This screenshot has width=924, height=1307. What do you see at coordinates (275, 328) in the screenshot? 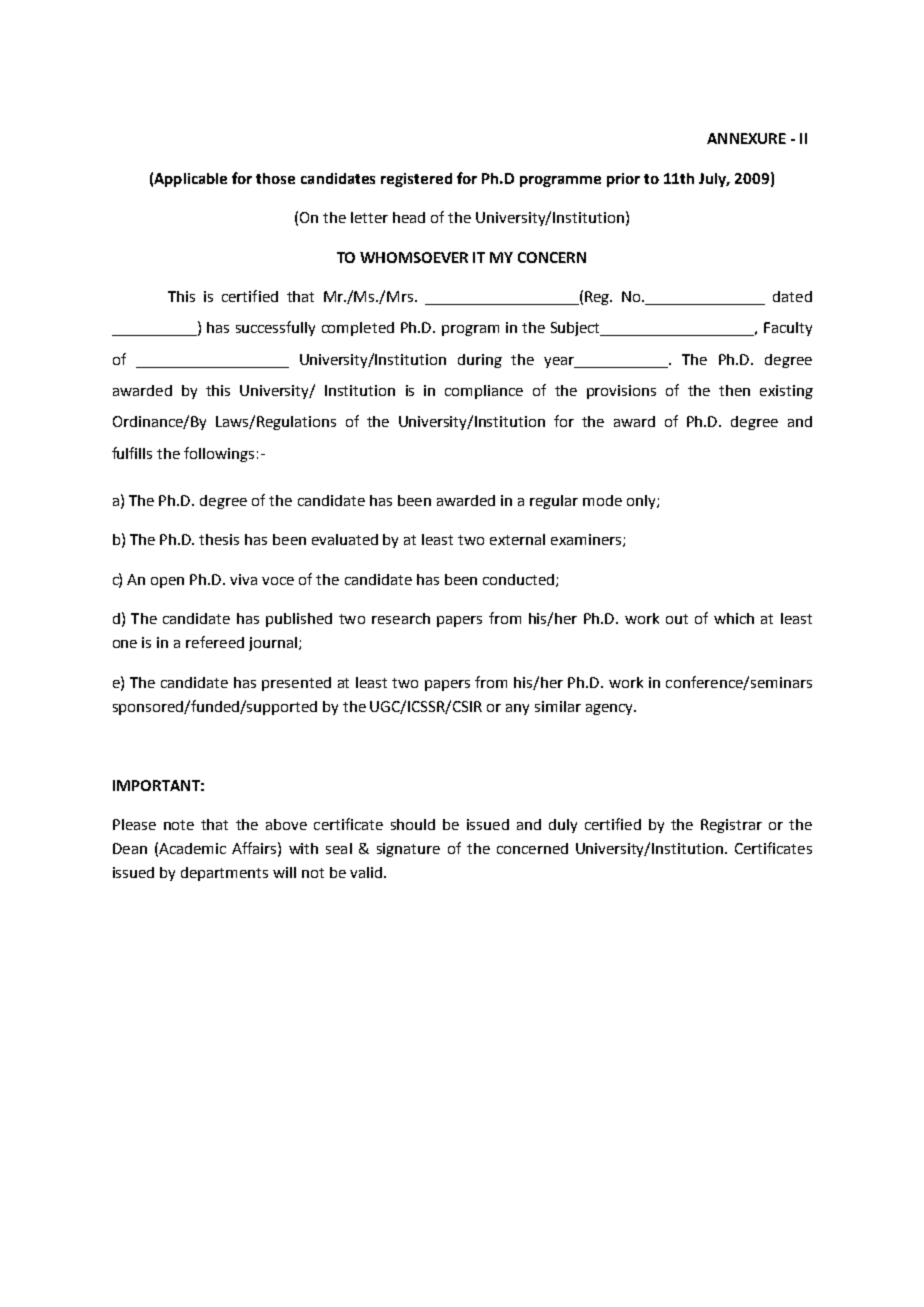
I see `successfully` at bounding box center [275, 328].
